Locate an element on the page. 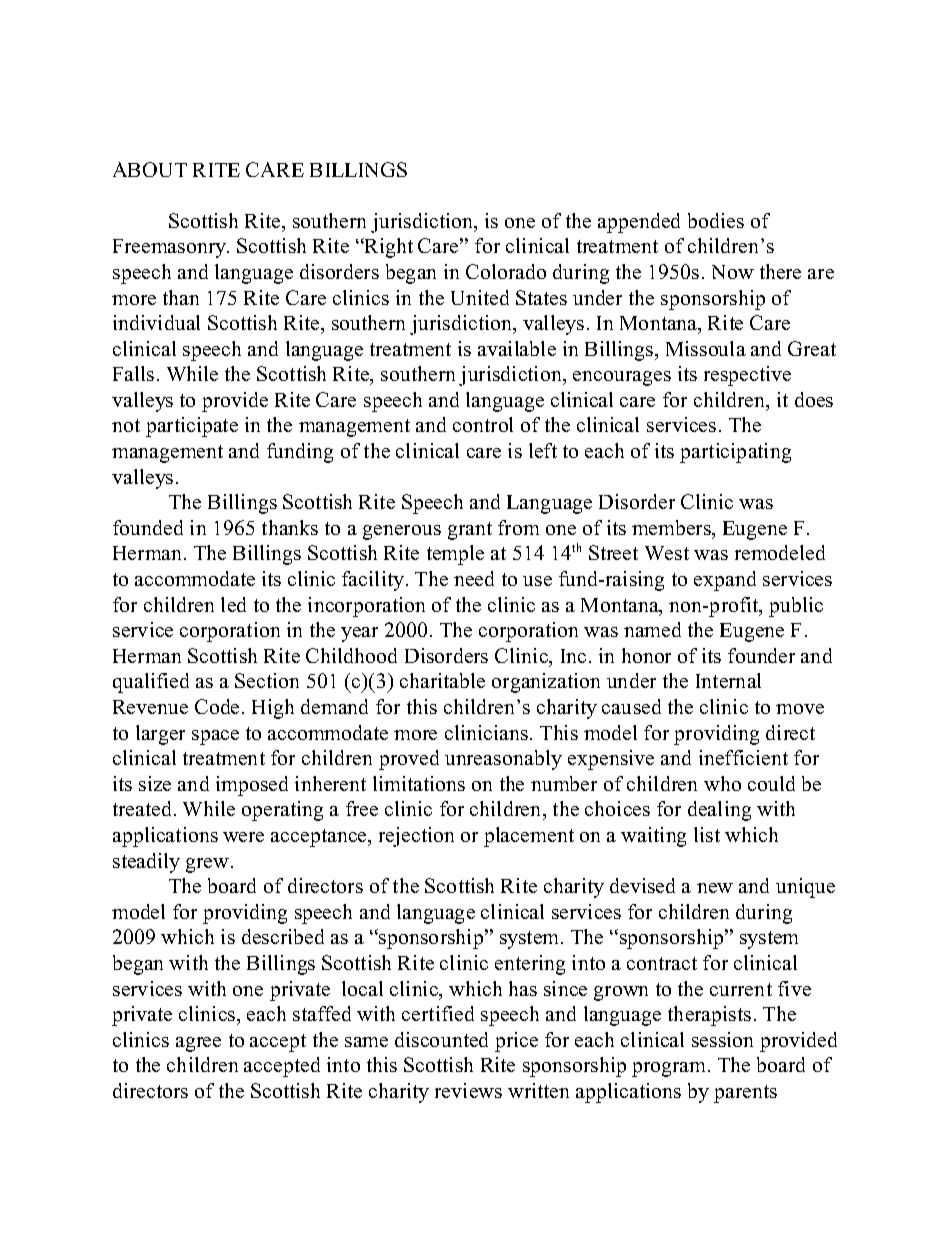 The width and height of the image is (952, 1233). agree is located at coordinates (198, 1044).
